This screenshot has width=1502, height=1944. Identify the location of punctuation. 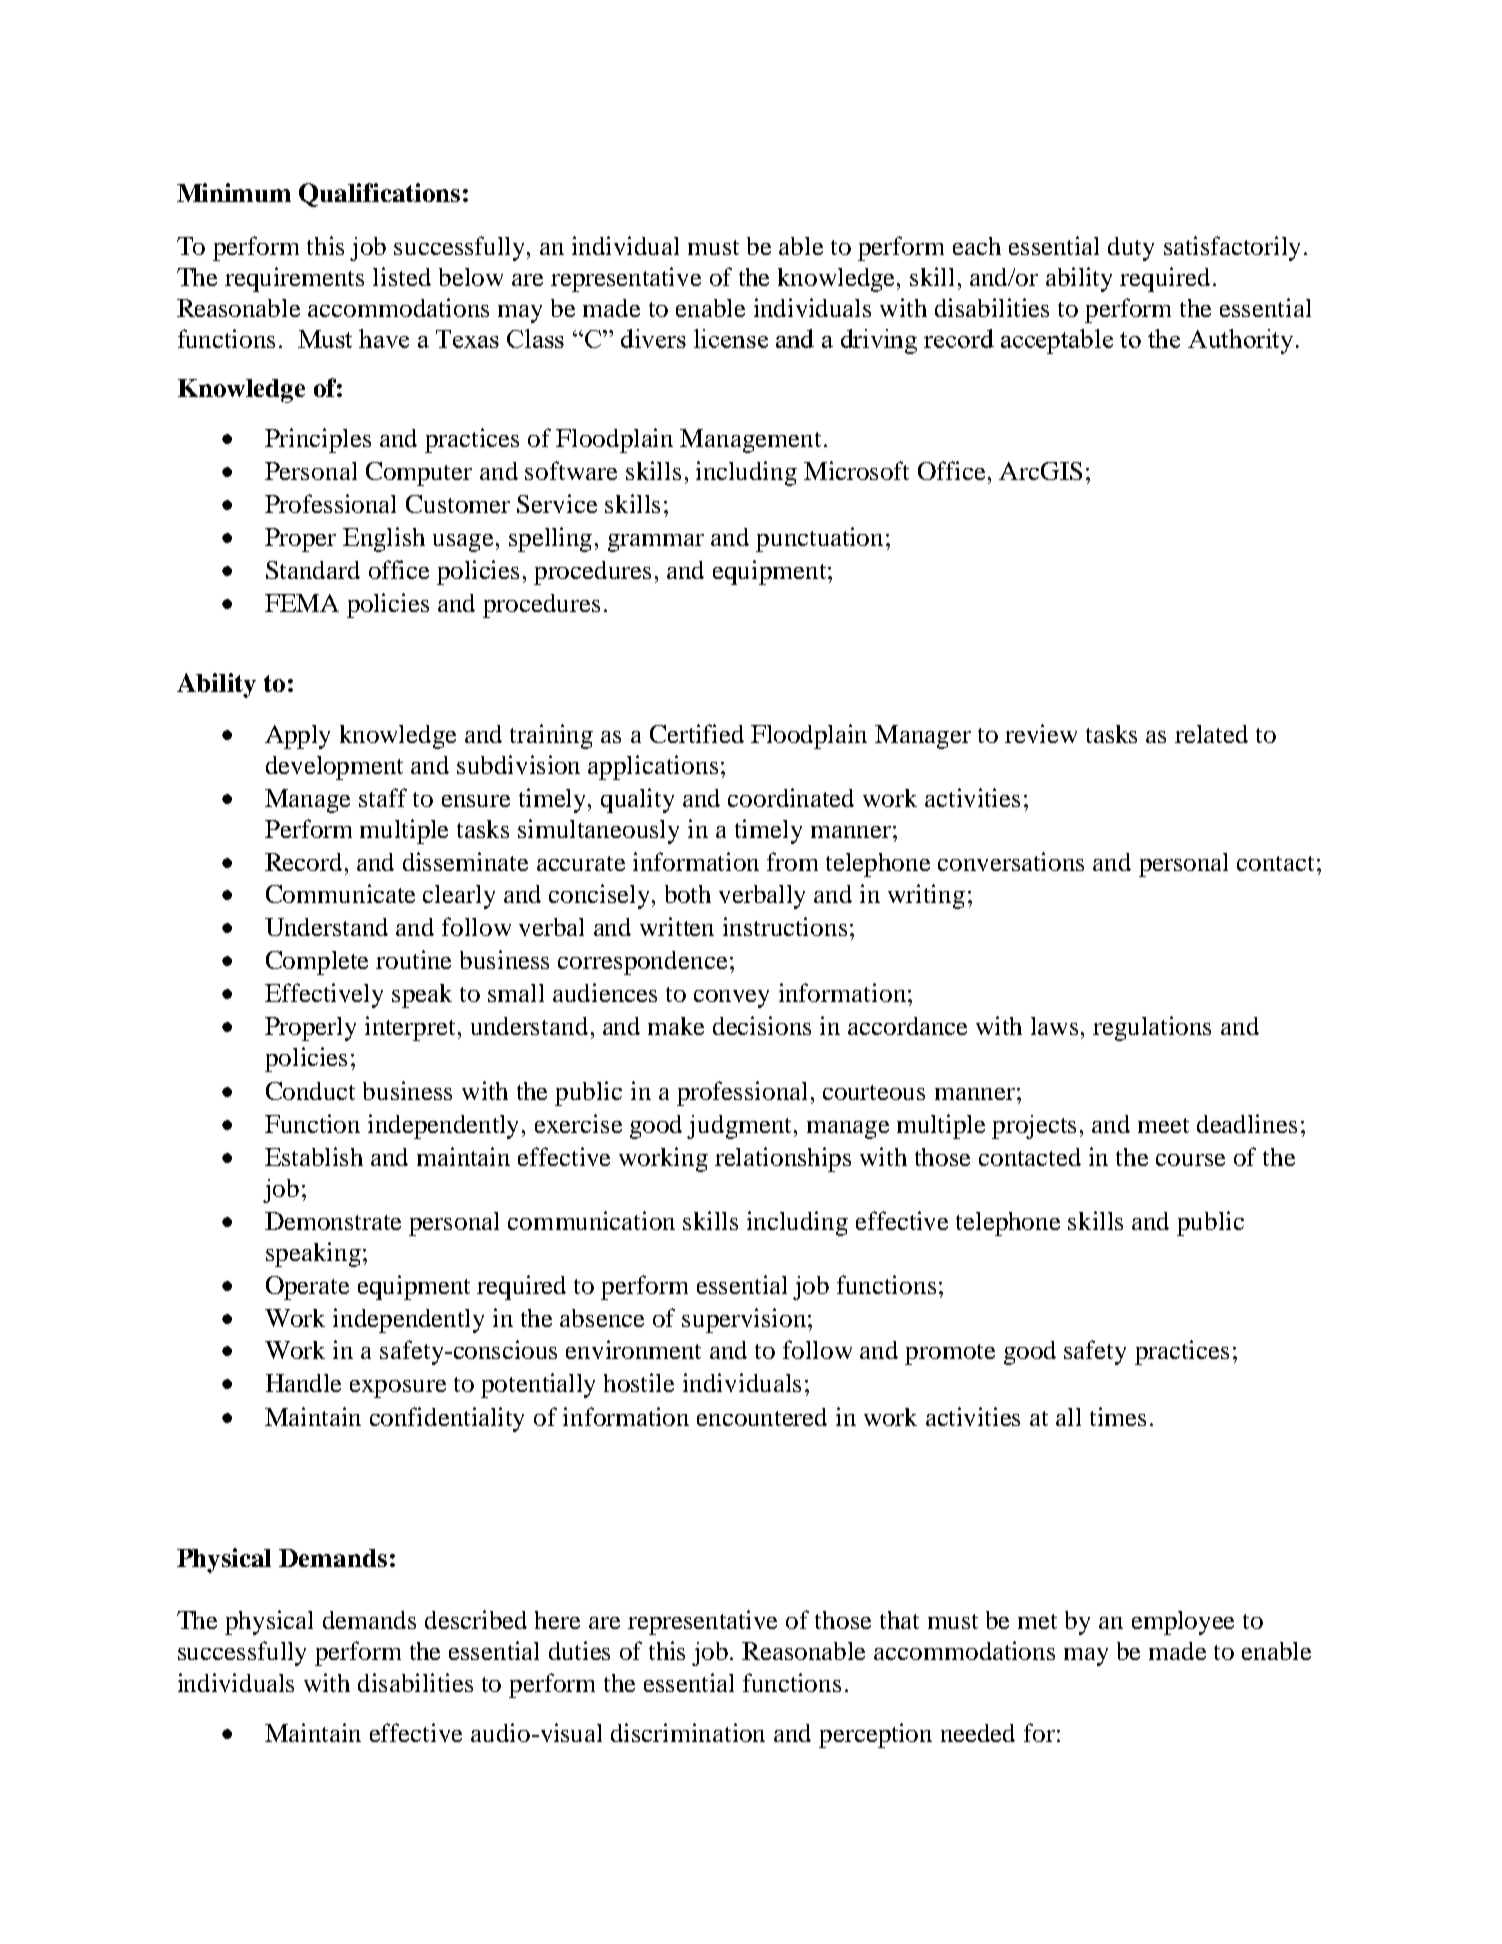
(819, 539).
